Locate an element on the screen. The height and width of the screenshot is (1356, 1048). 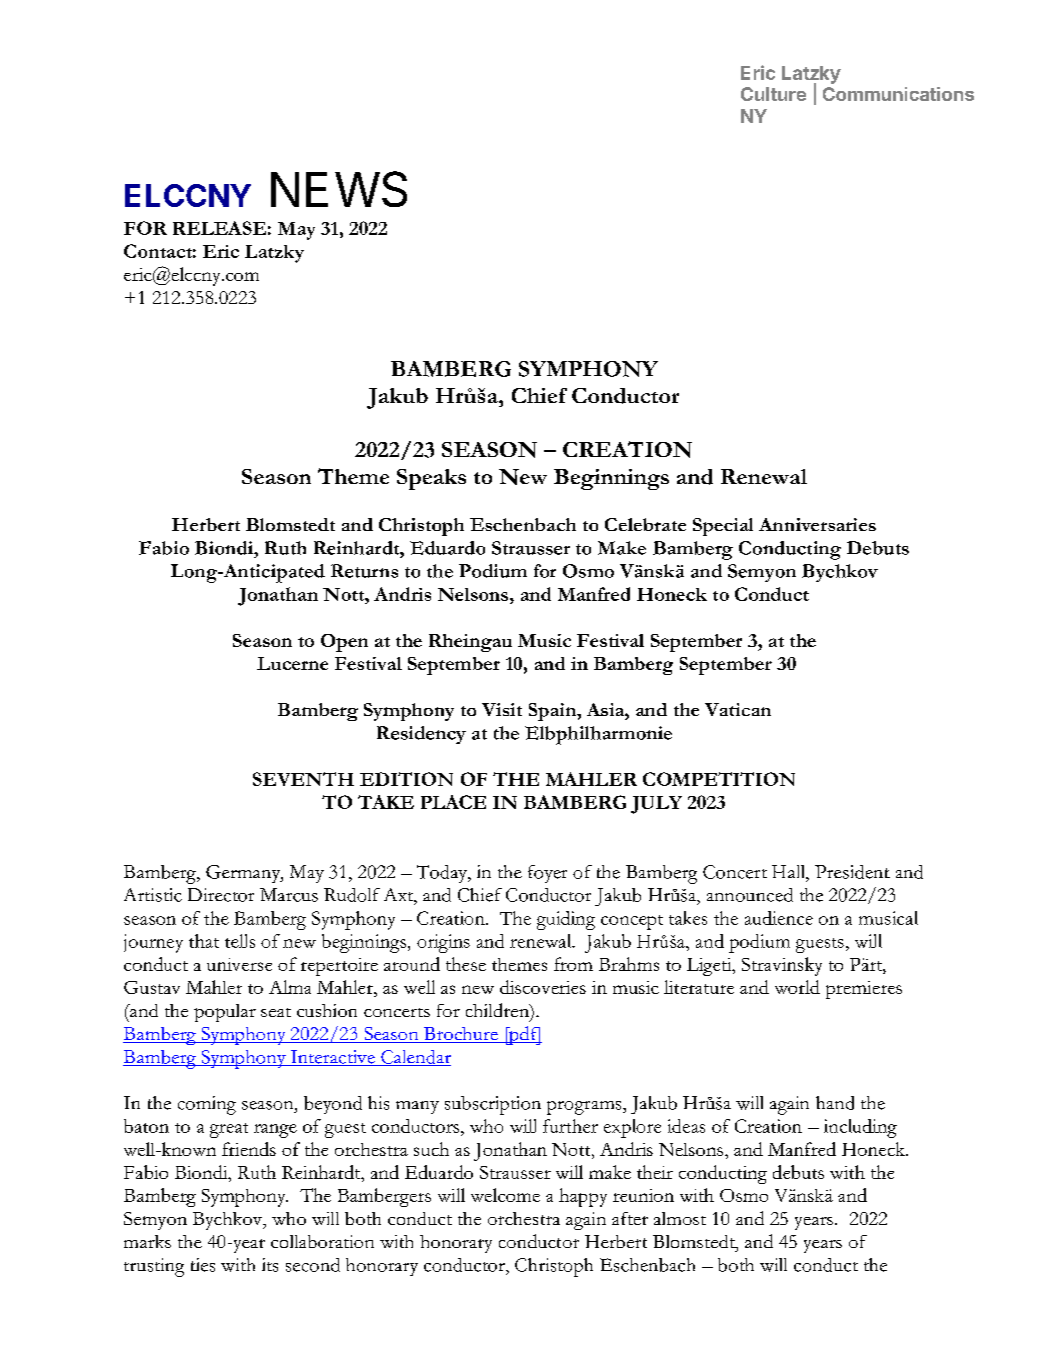
Communications is located at coordinates (898, 94).
